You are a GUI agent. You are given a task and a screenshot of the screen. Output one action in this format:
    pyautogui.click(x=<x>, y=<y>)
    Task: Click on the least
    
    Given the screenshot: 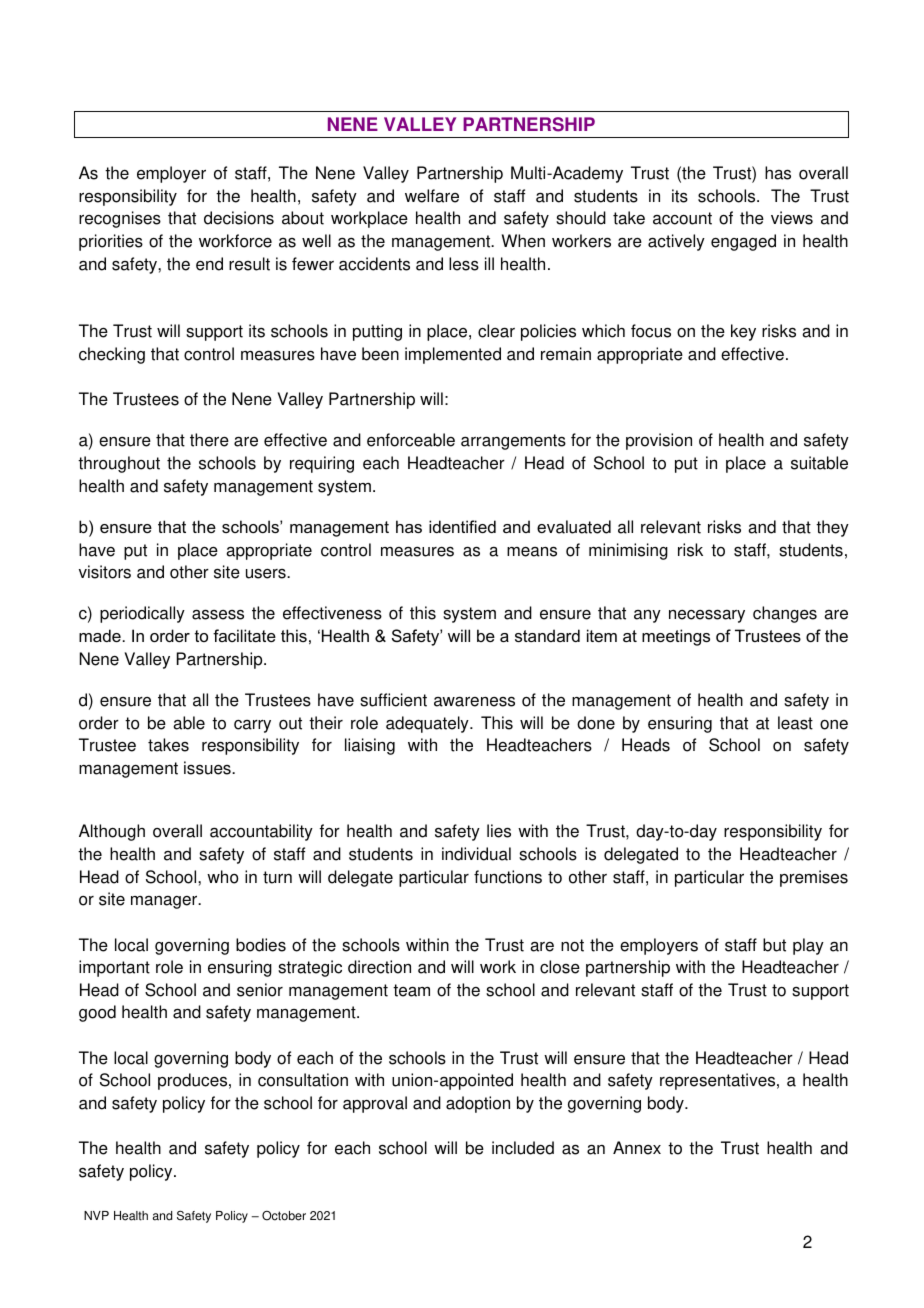 What is the action you would take?
    pyautogui.click(x=795, y=723)
